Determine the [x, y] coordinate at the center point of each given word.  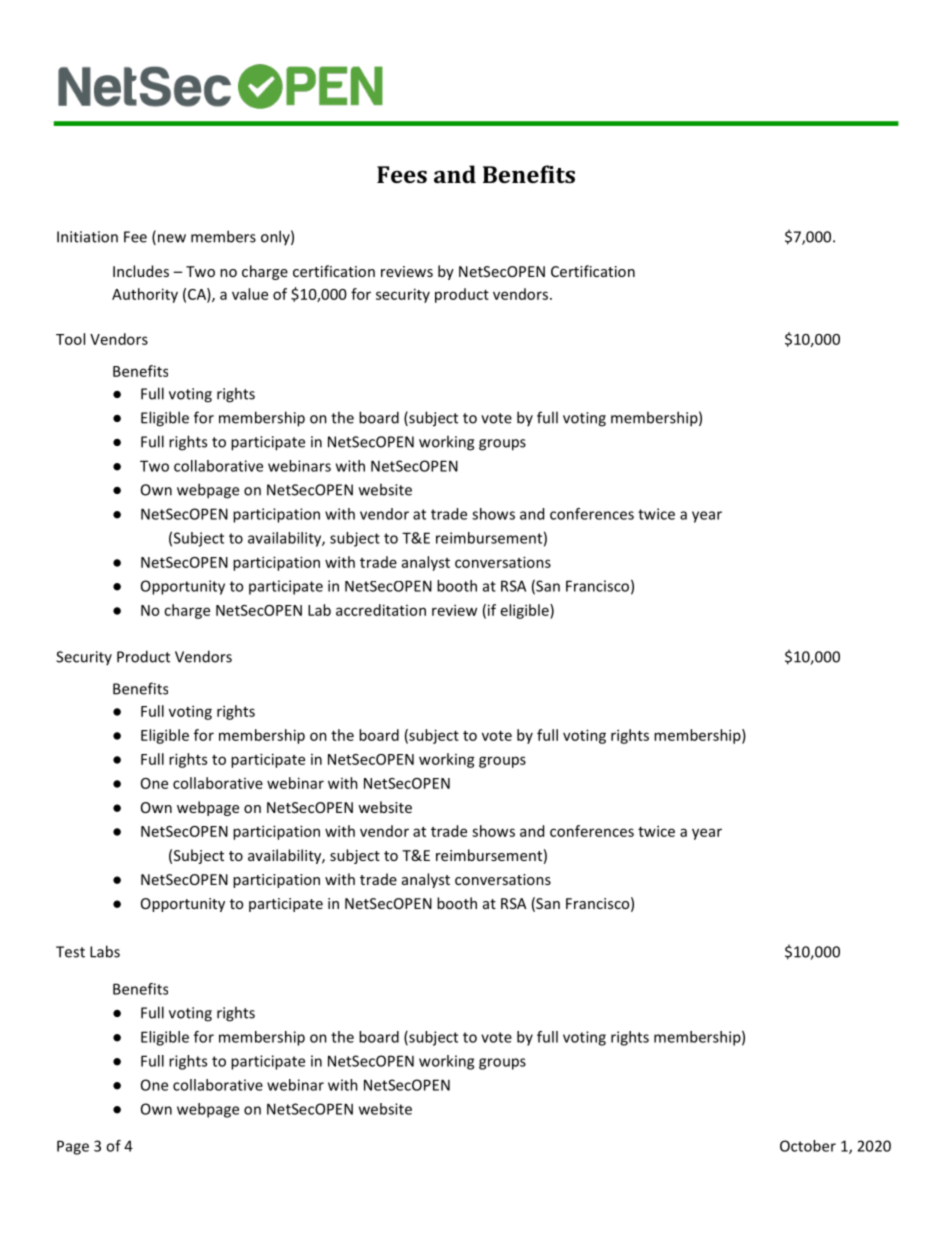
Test [70, 952]
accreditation [381, 610]
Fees [402, 174]
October [808, 1146]
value [250, 294]
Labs [105, 951]
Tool [70, 339]
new [172, 238]
